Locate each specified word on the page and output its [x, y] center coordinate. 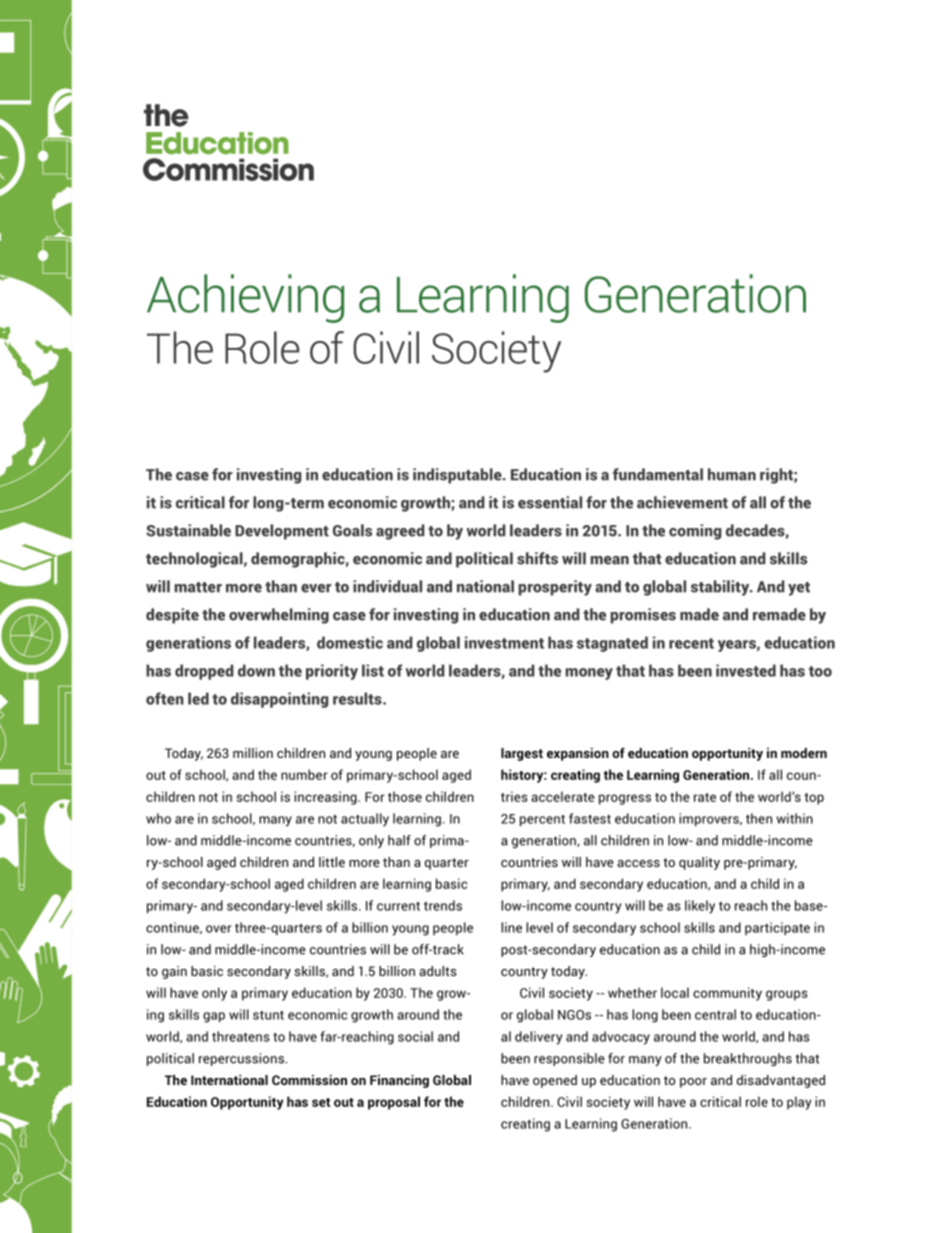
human [732, 474]
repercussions [242, 1059]
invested [746, 670]
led [198, 698]
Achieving [245, 298]
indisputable [458, 476]
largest [522, 754]
